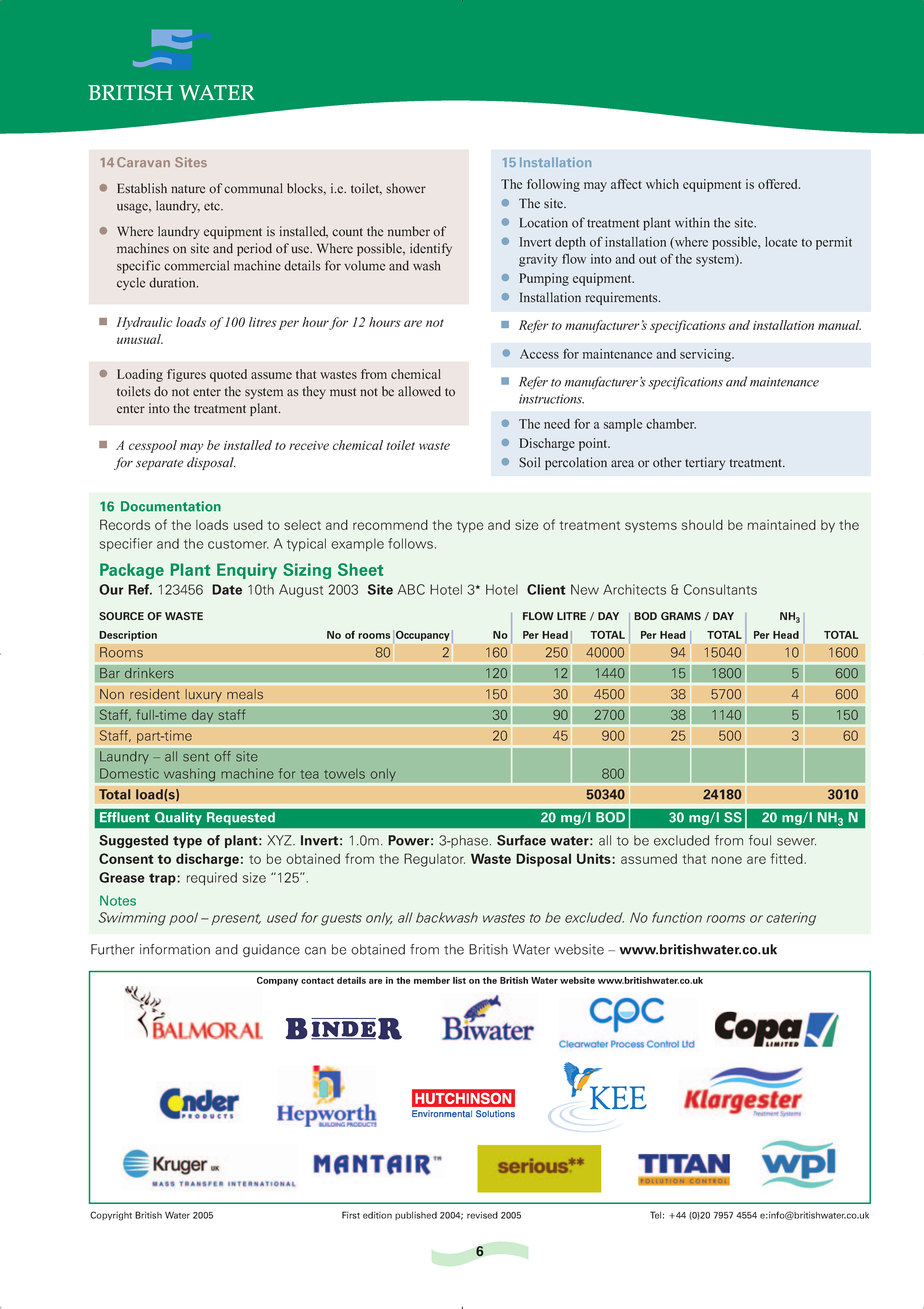 Image resolution: width=924 pixels, height=1309 pixels. I want to click on revised, so click(482, 1215).
